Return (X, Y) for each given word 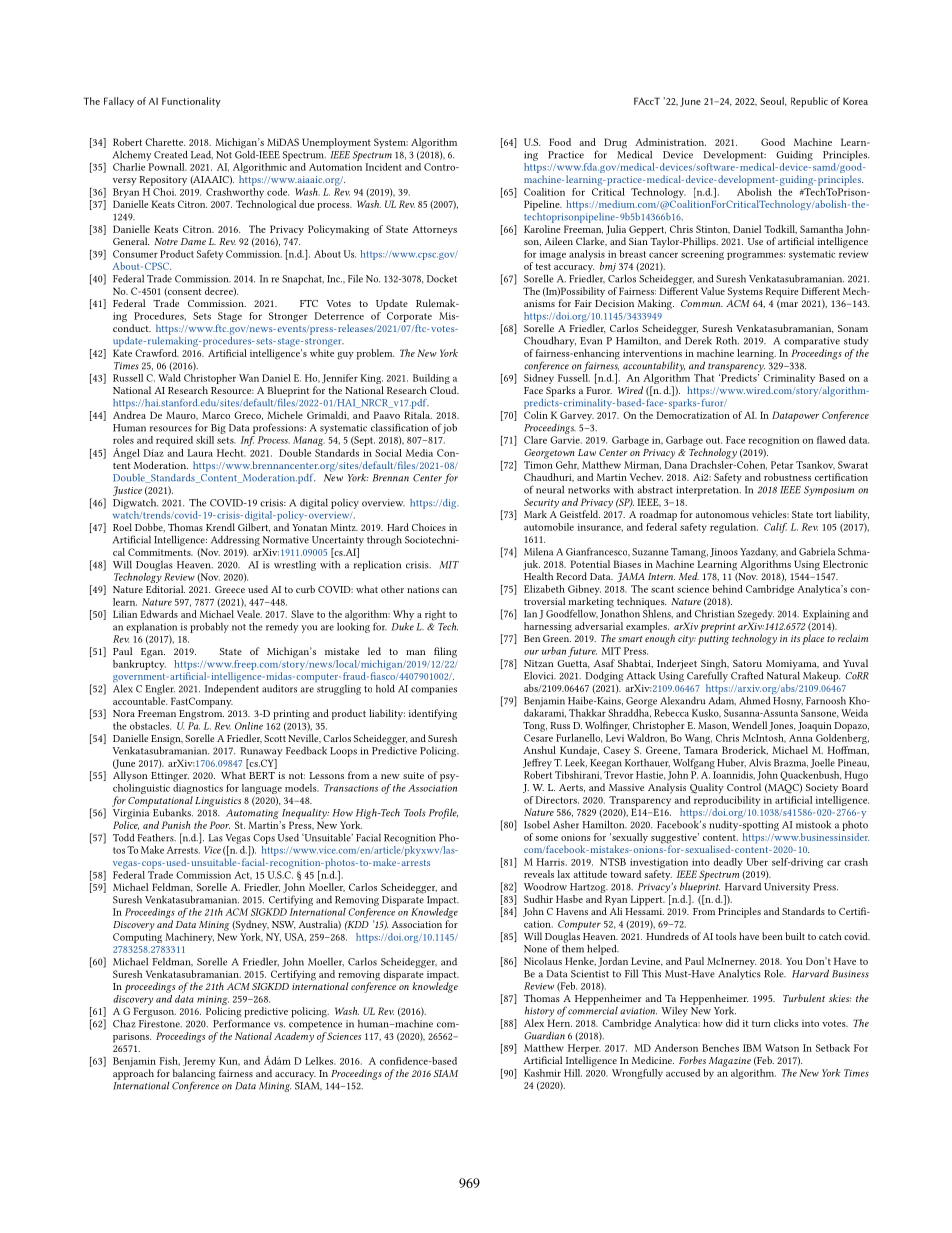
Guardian (544, 1036)
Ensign (167, 741)
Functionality (191, 102)
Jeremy (199, 1062)
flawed (831, 440)
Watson (782, 1048)
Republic (809, 102)
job (450, 428)
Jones (782, 726)
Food (560, 142)
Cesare (538, 738)
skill (205, 440)
